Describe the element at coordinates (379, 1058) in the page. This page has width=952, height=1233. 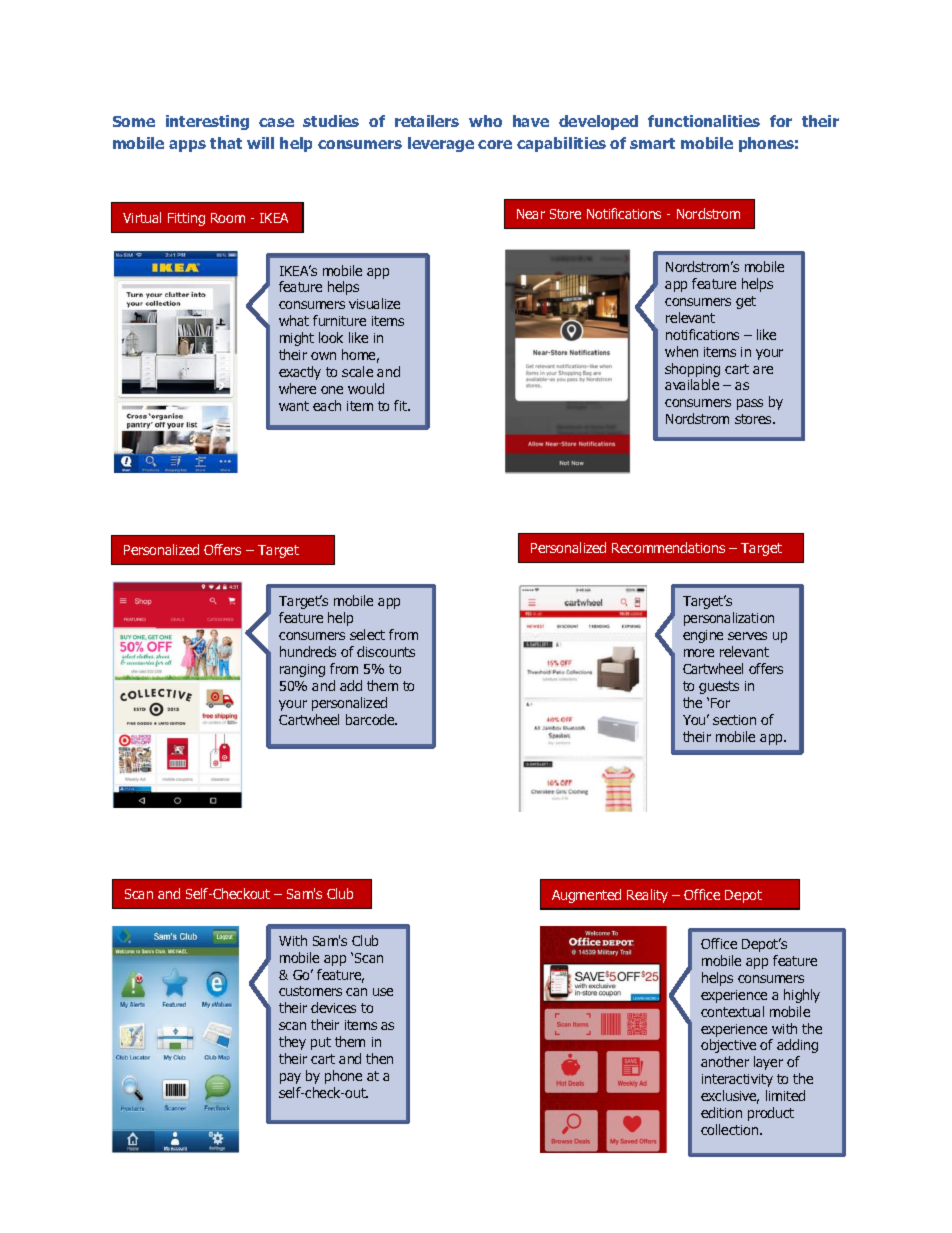
I see `then` at that location.
